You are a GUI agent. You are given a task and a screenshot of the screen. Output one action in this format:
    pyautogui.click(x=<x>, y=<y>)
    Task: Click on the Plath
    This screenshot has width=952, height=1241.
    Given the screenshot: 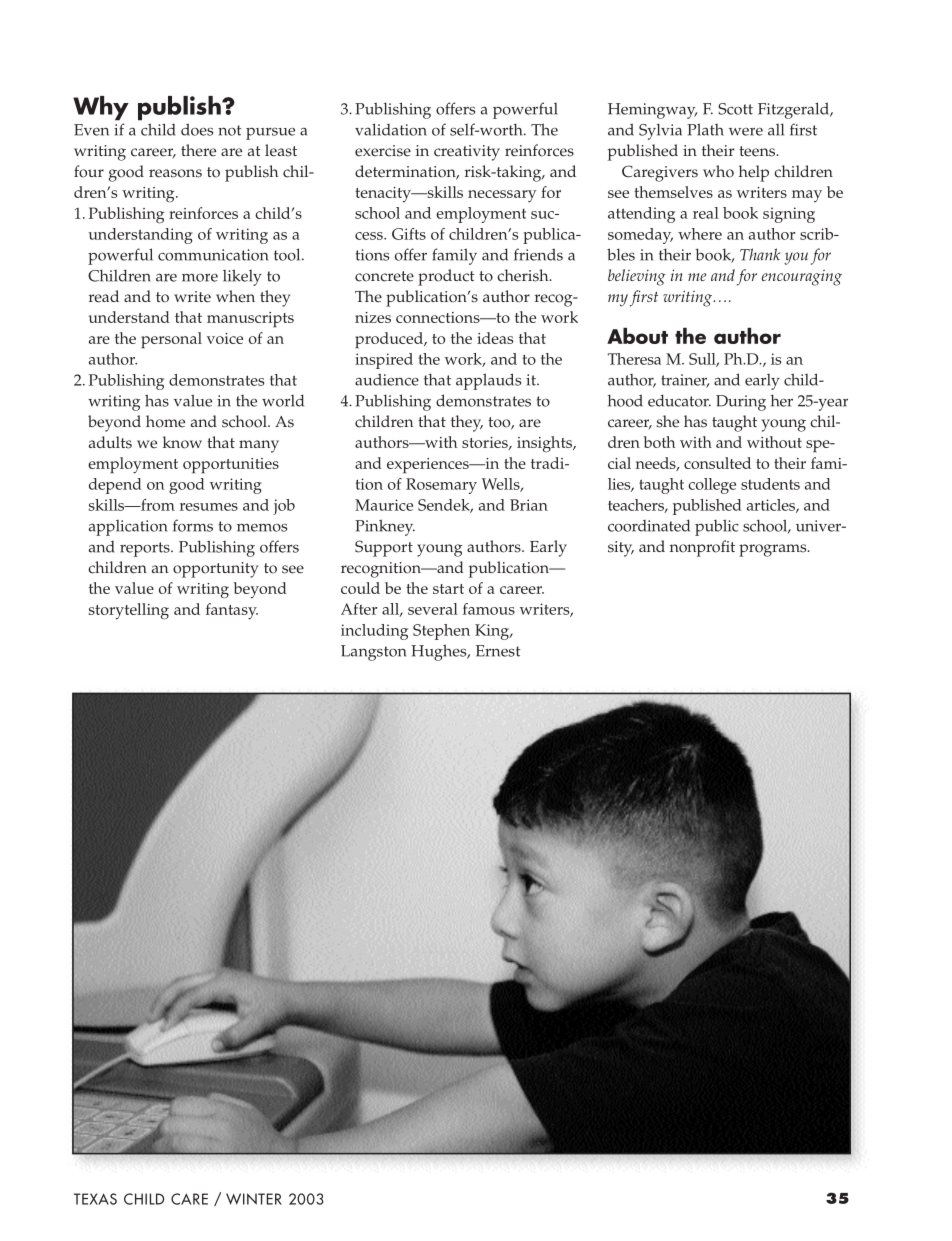 What is the action you would take?
    pyautogui.click(x=705, y=129)
